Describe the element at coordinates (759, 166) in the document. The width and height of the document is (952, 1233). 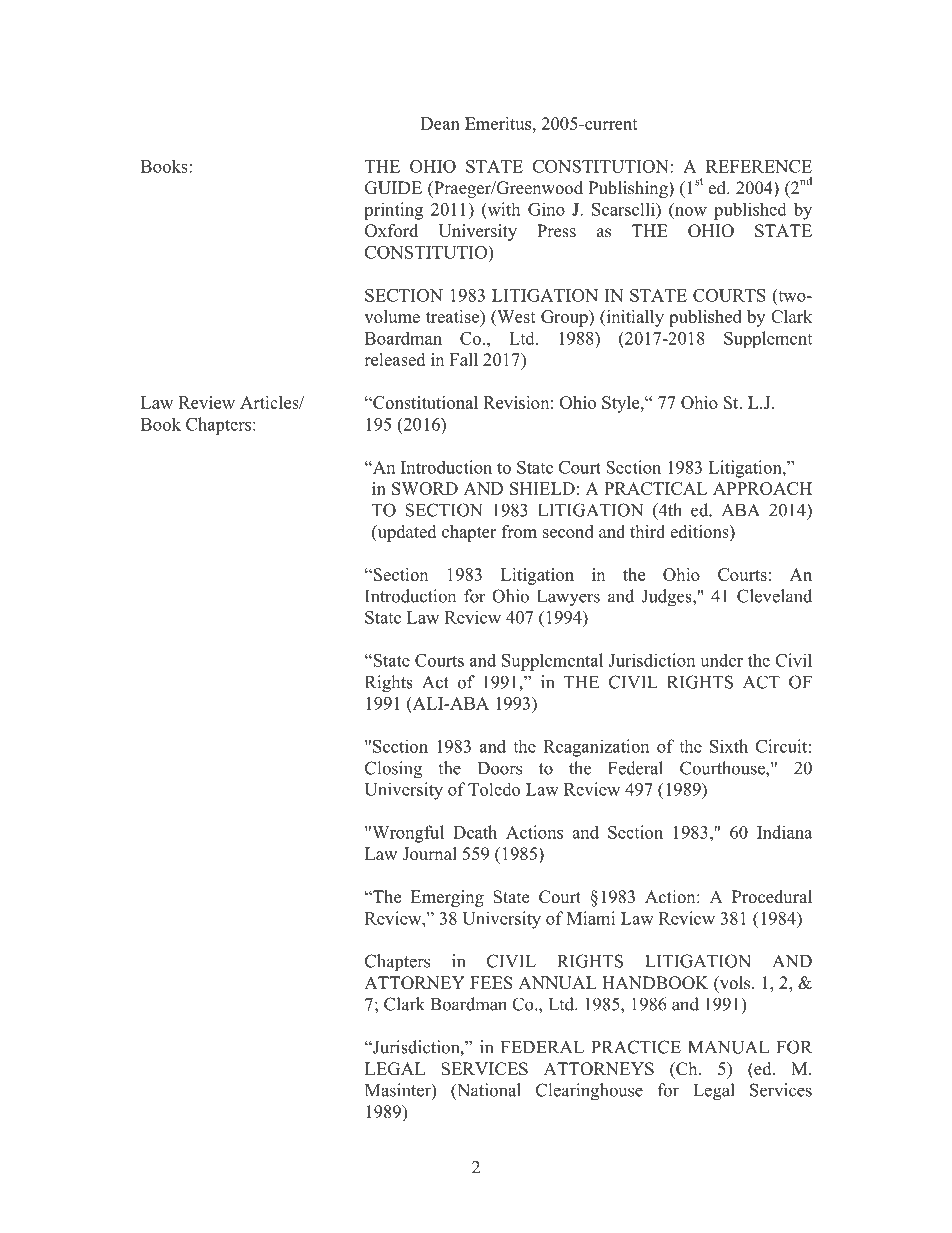
I see `REFERENCE` at that location.
